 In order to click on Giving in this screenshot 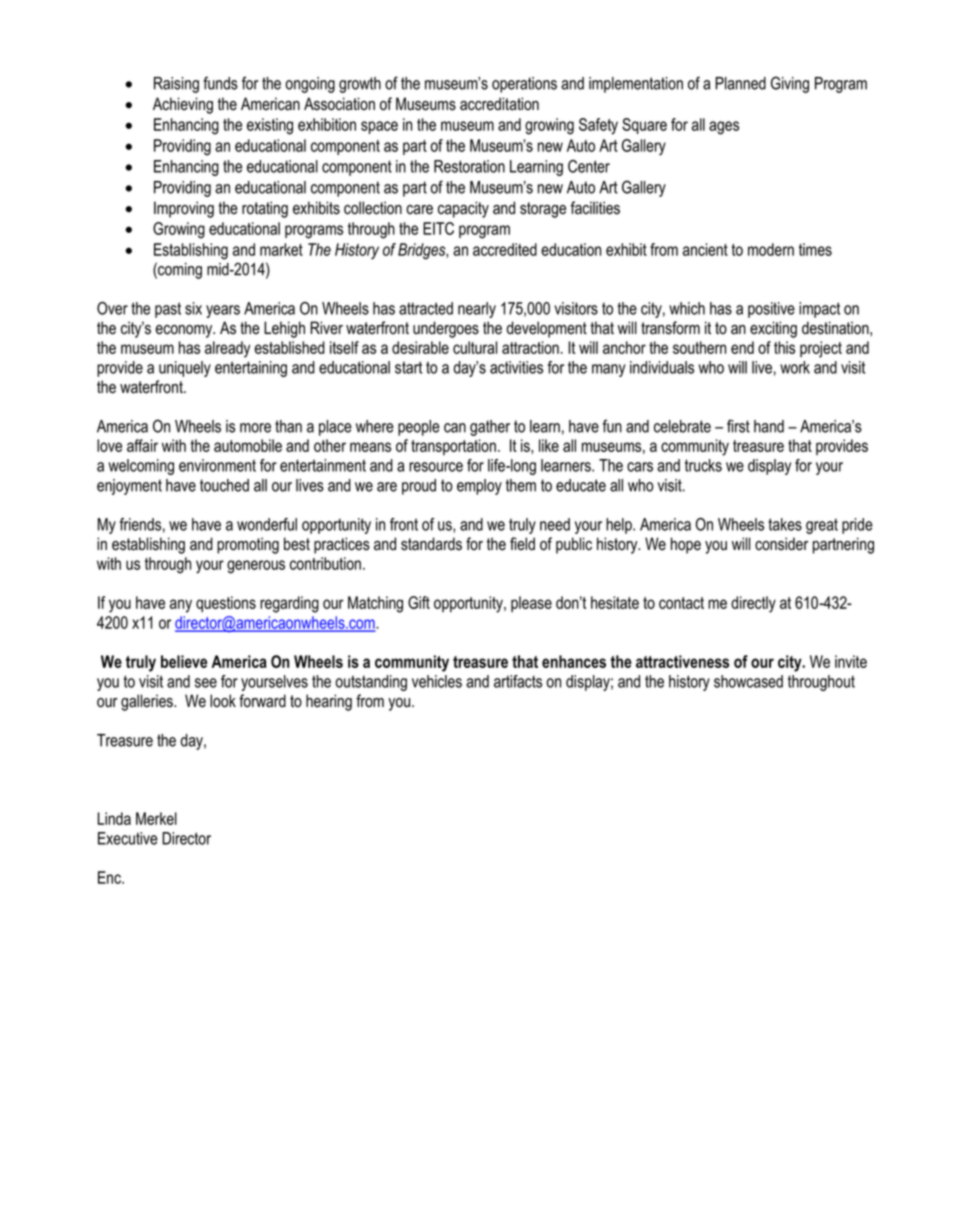, I will do `click(790, 84)`.
